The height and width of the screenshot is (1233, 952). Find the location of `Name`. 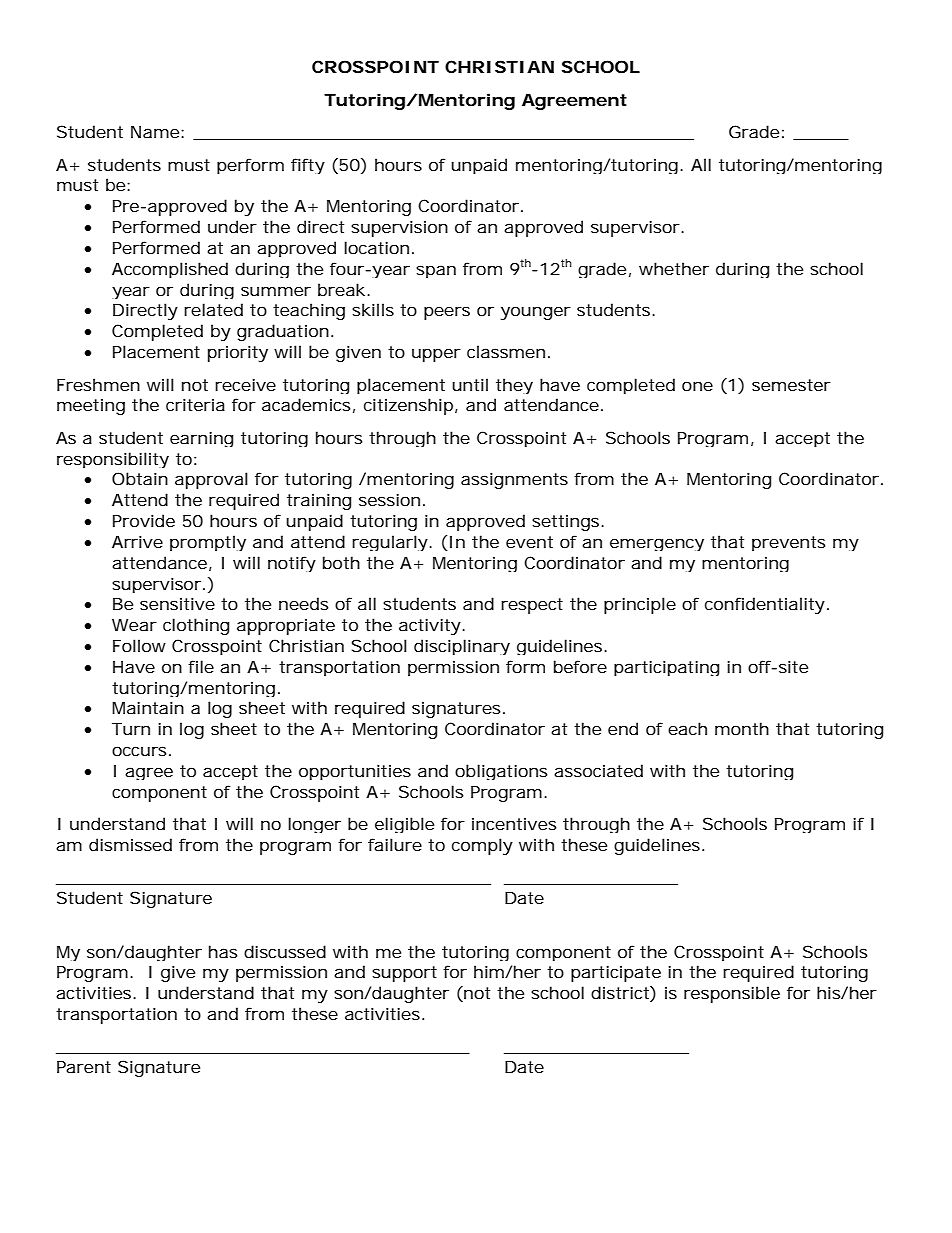

Name is located at coordinates (155, 132).
